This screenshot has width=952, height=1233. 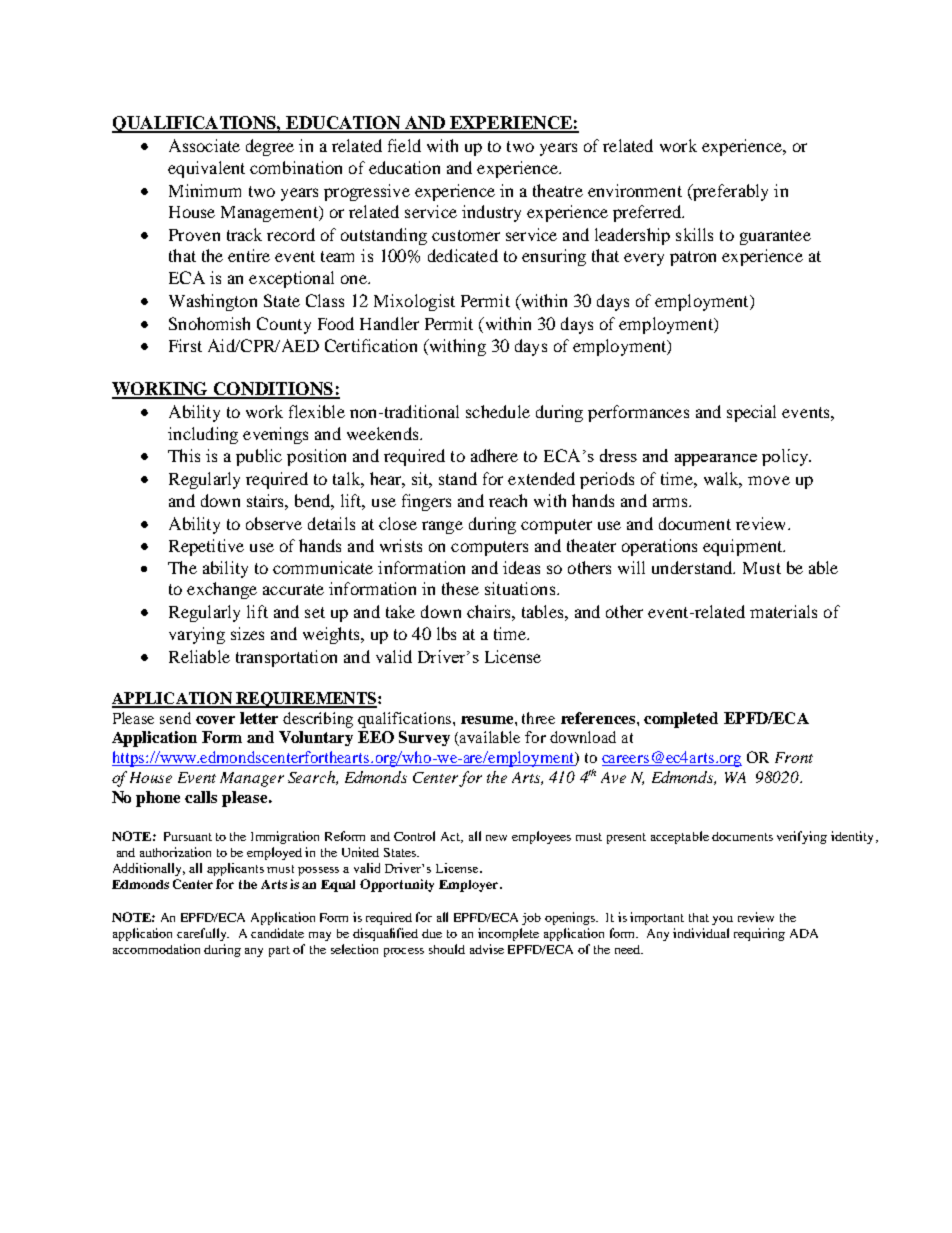 I want to click on equivalent, so click(x=206, y=169).
